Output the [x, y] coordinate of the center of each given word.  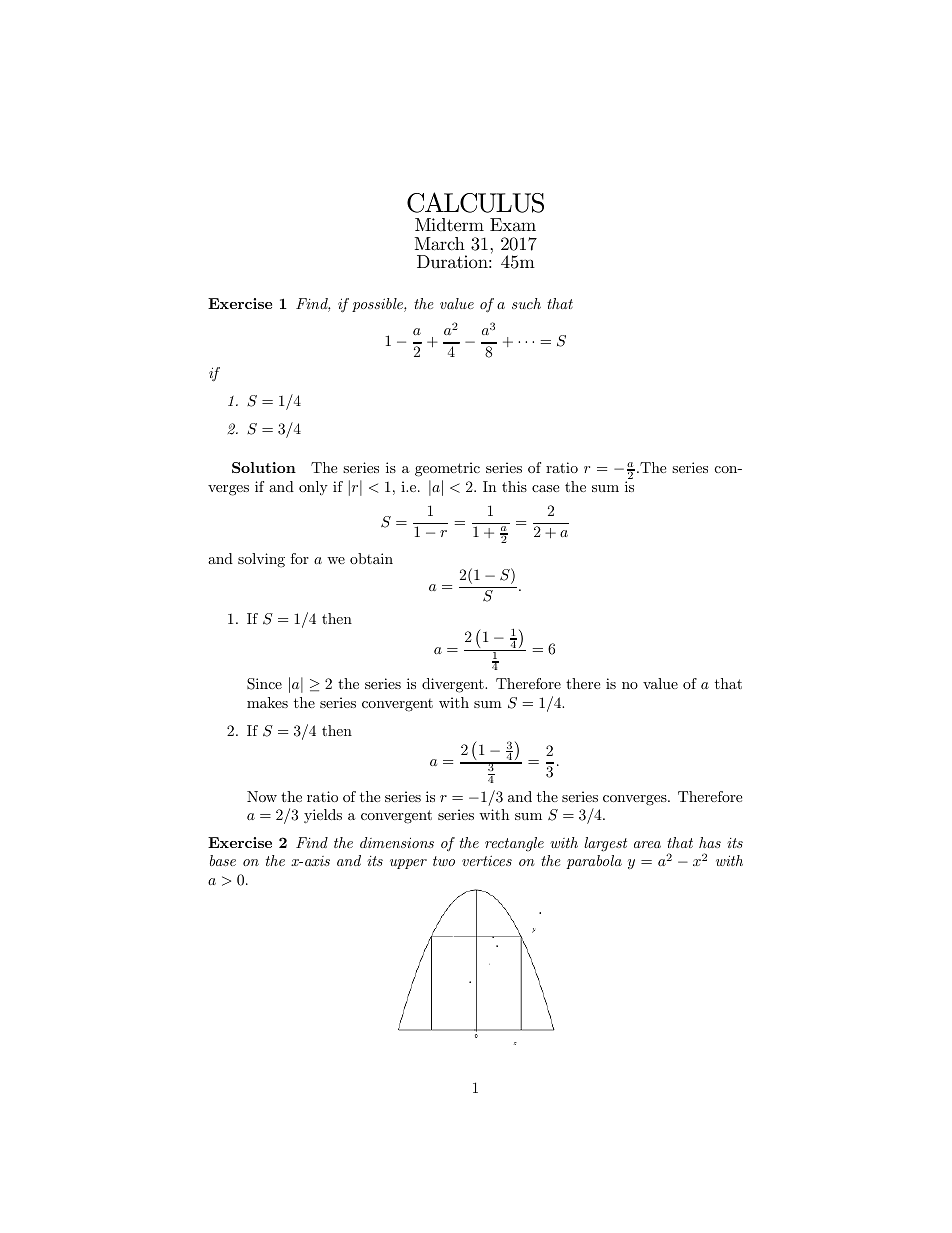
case [545, 488]
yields [323, 816]
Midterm [449, 224]
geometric [447, 469]
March [440, 244]
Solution [264, 467]
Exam [513, 224]
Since [264, 684]
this [514, 486]
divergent [454, 685]
